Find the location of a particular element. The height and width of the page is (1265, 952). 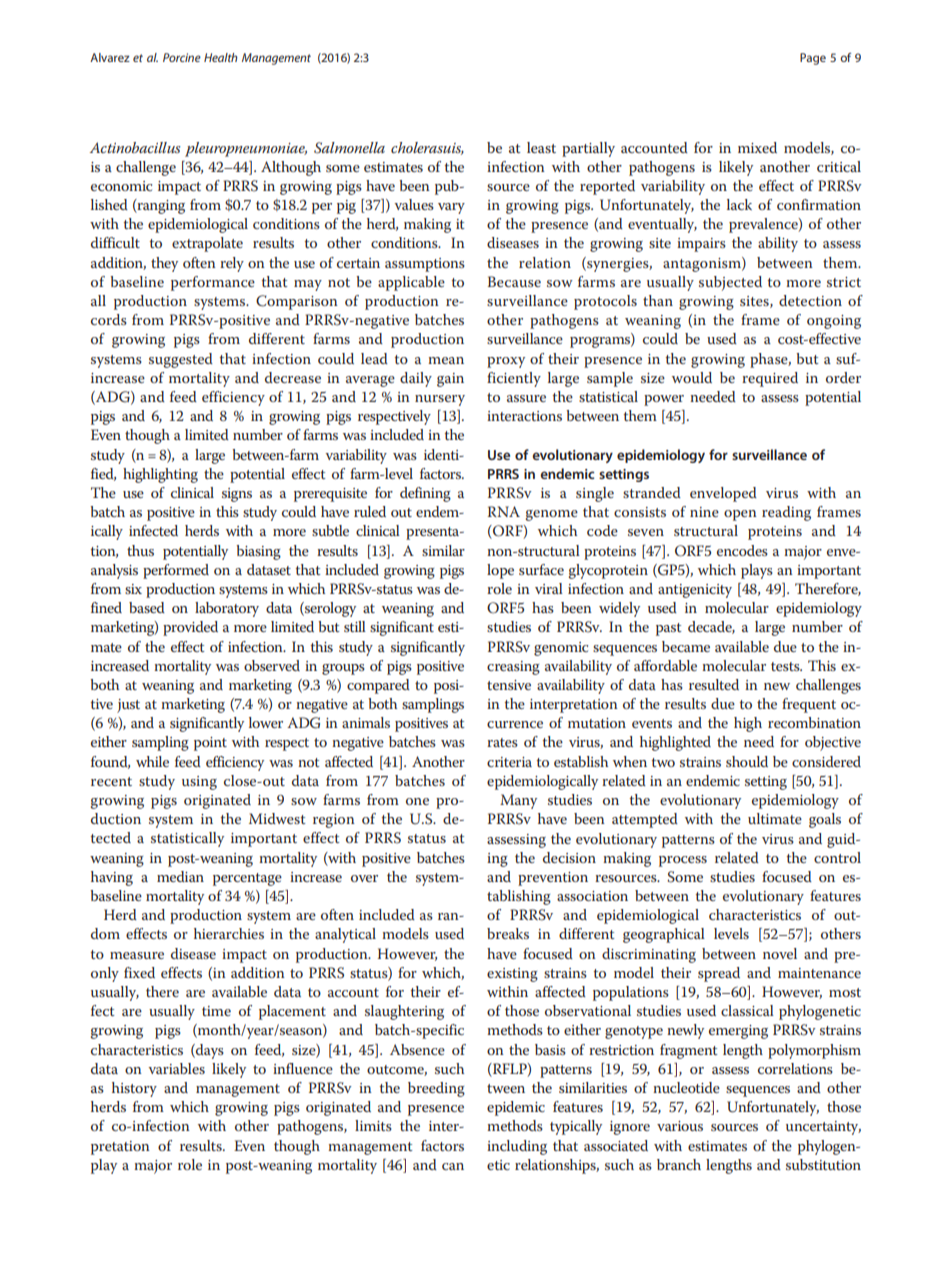

including is located at coordinates (517, 1147).
